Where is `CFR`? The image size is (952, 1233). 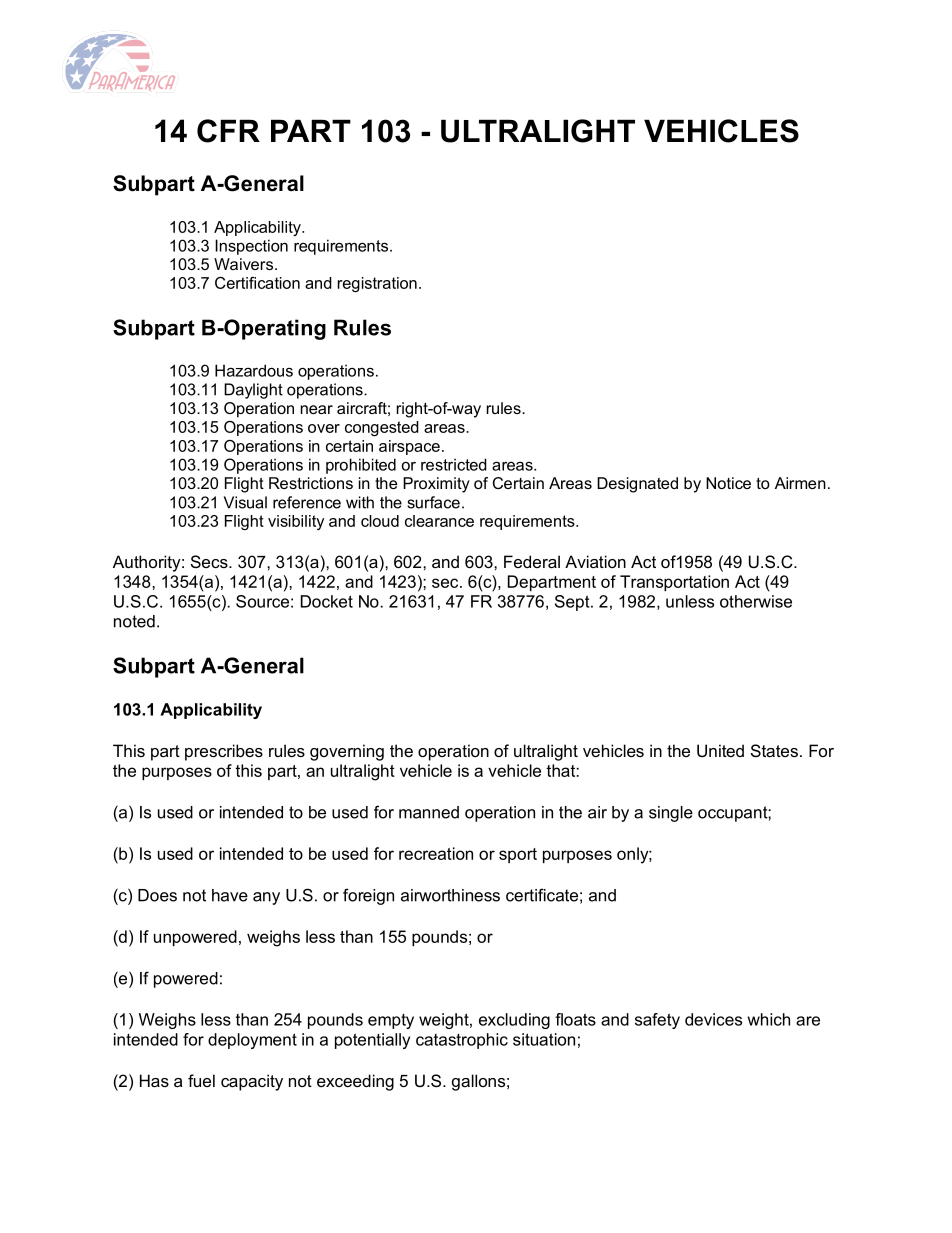 CFR is located at coordinates (228, 131).
